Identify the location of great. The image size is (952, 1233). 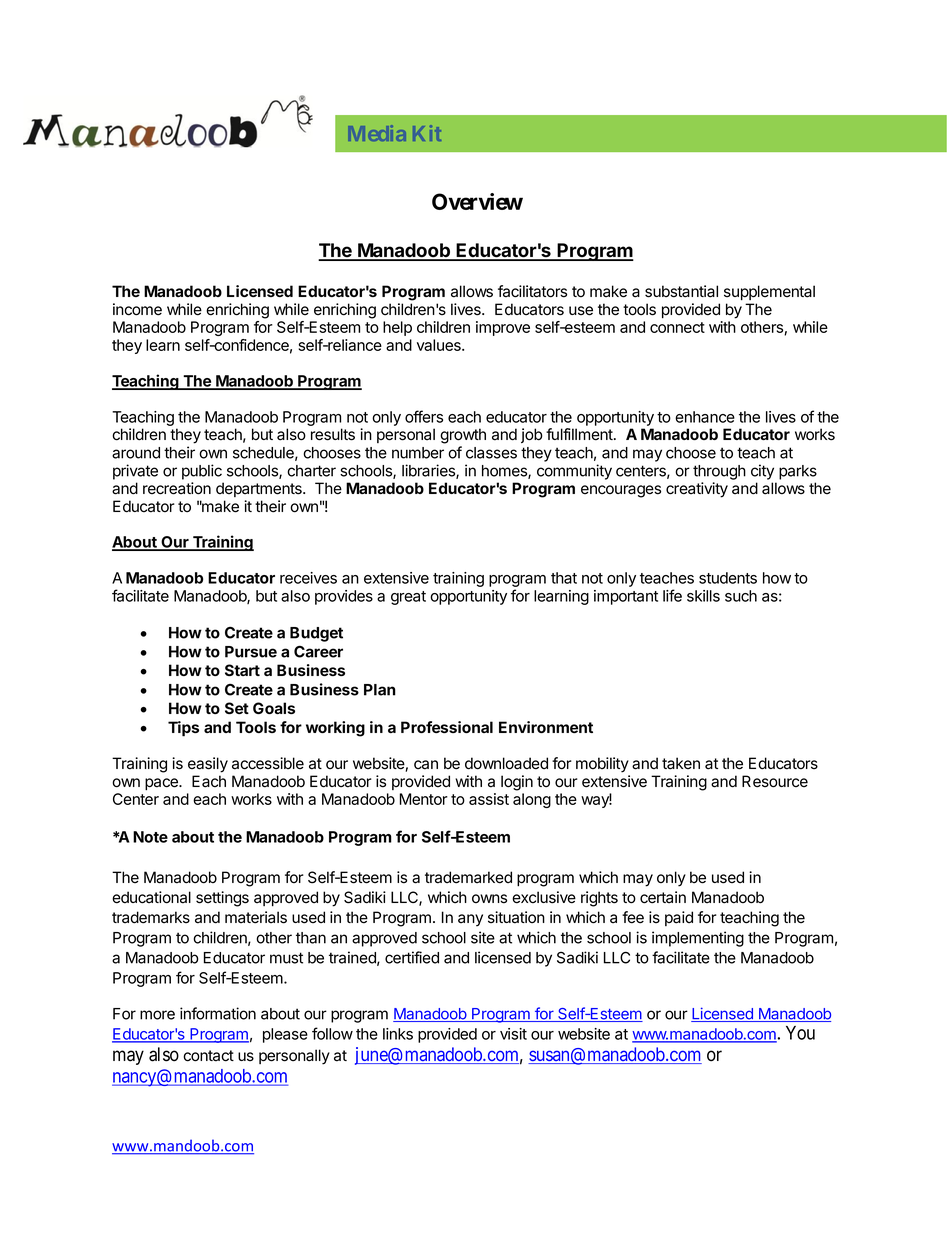
(408, 598).
